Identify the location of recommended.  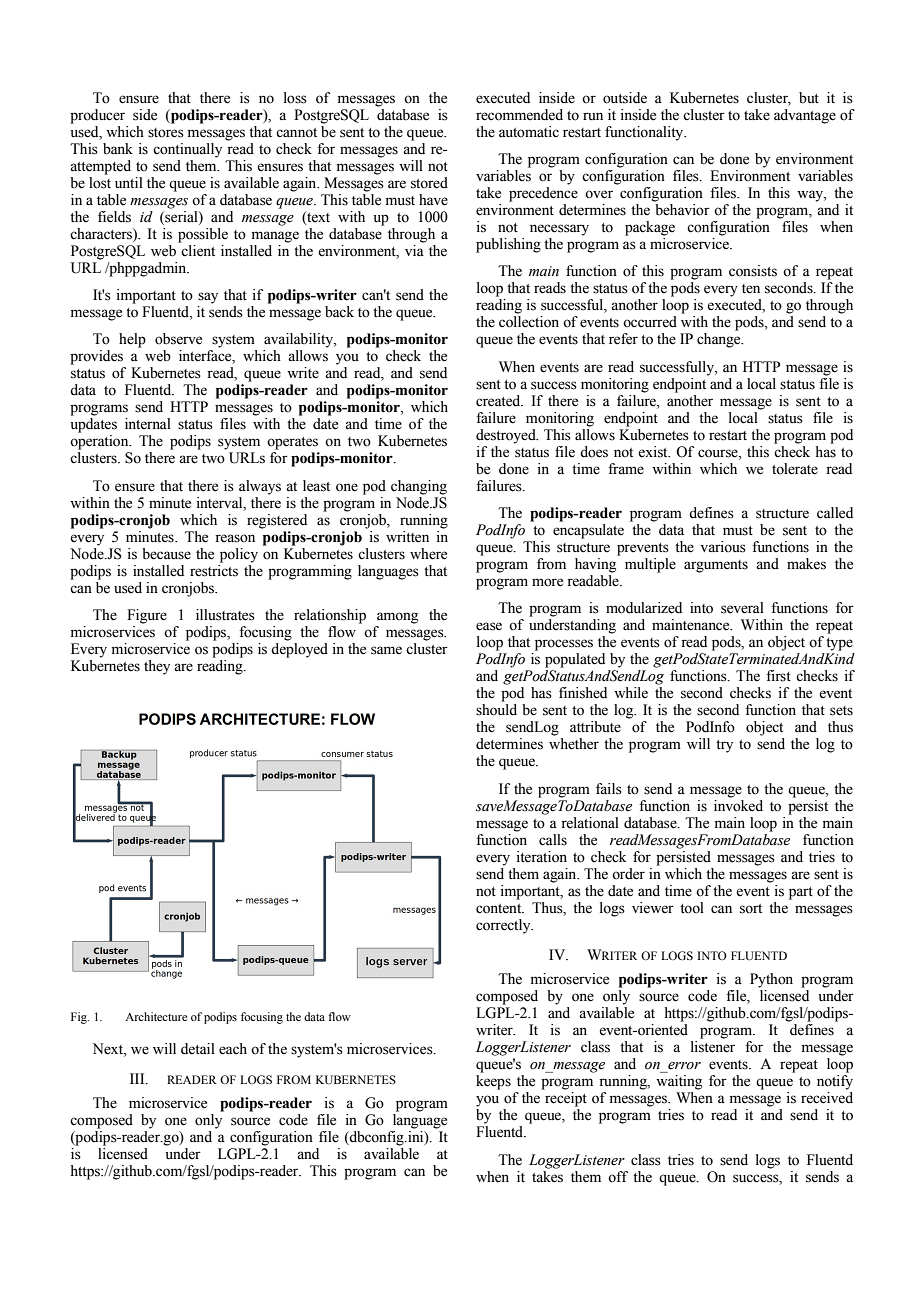
(519, 115).
